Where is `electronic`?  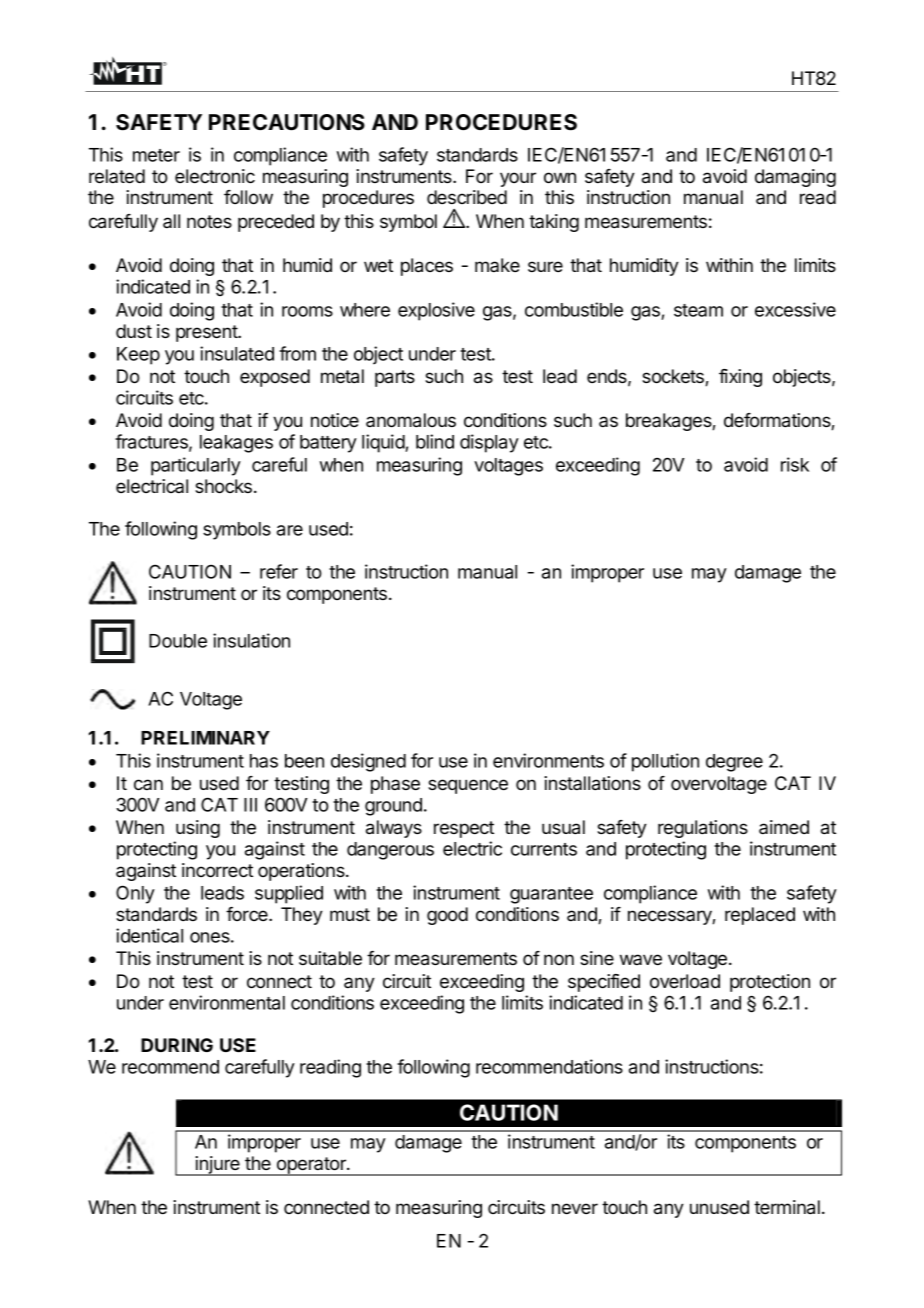 electronic is located at coordinates (215, 176).
